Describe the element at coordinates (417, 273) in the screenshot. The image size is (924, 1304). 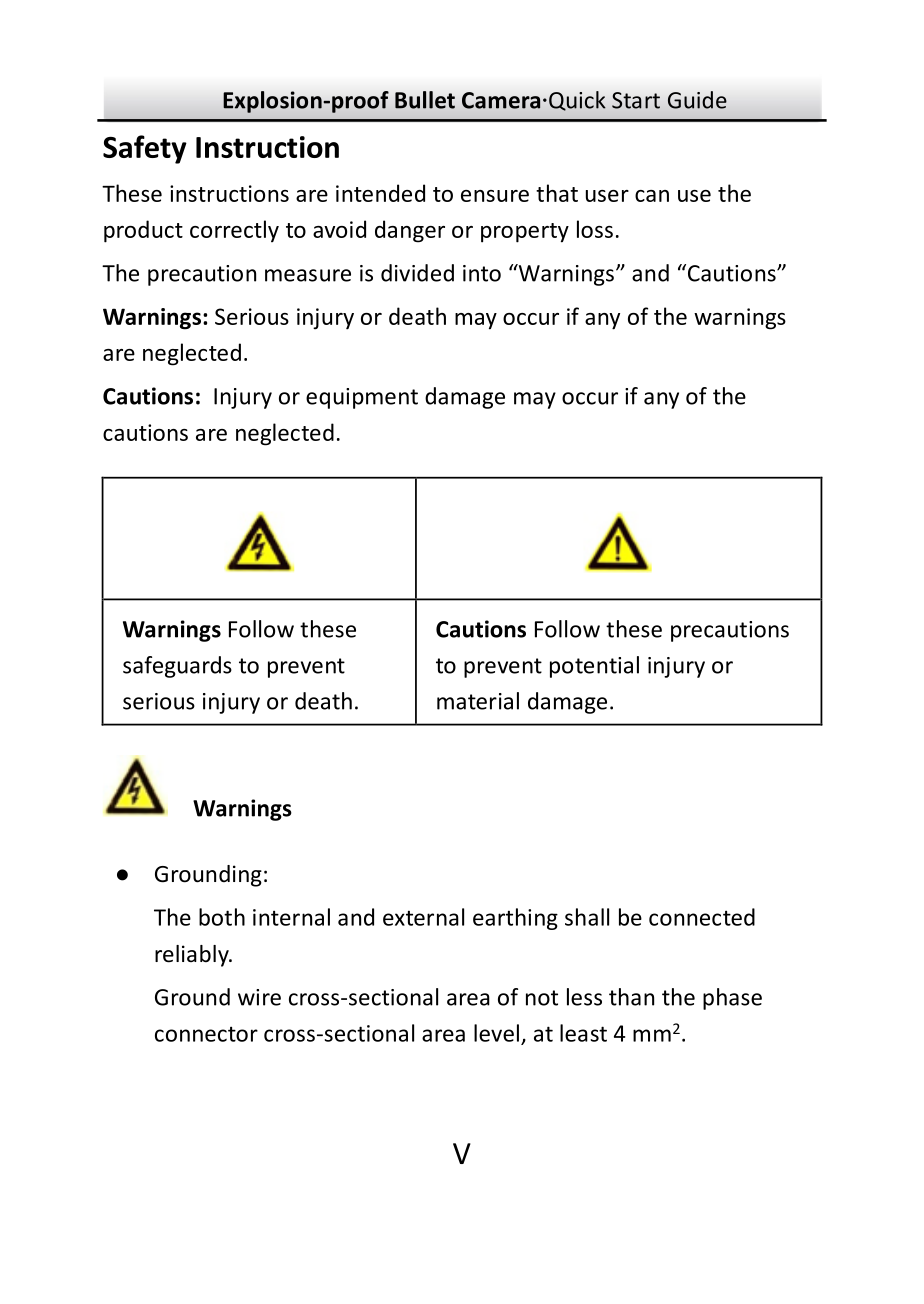
I see `divided` at that location.
